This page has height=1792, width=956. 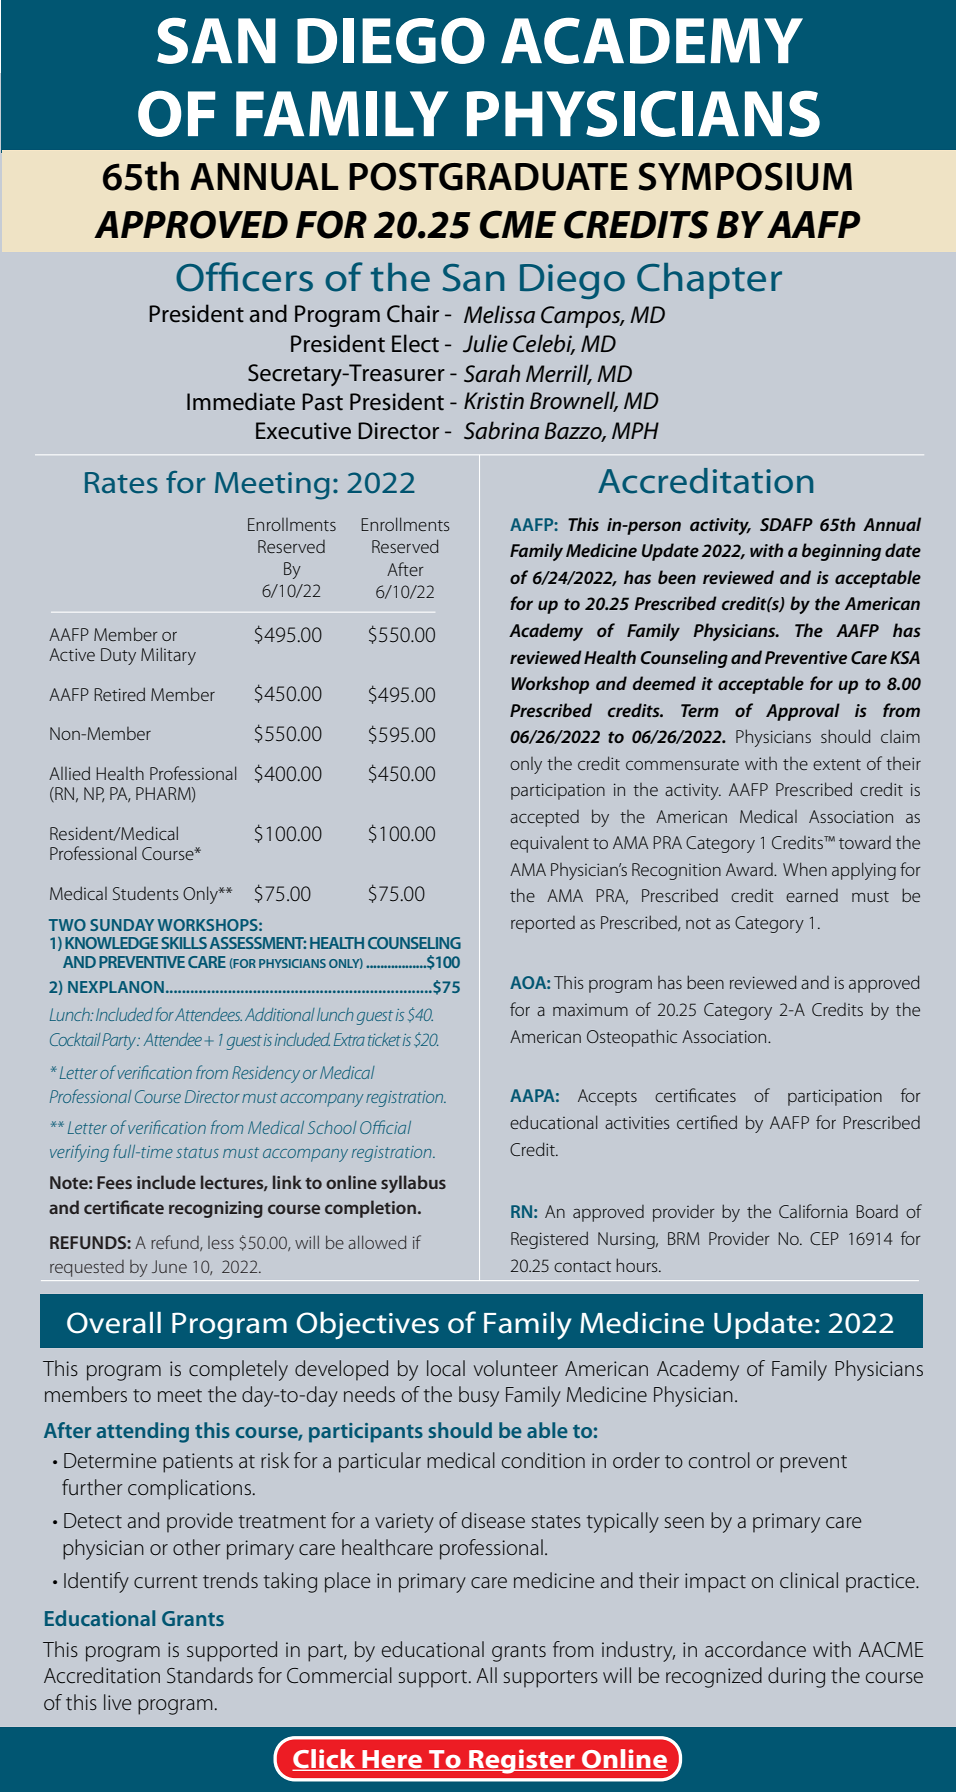 I want to click on POSTGRADUATE, so click(x=488, y=176).
